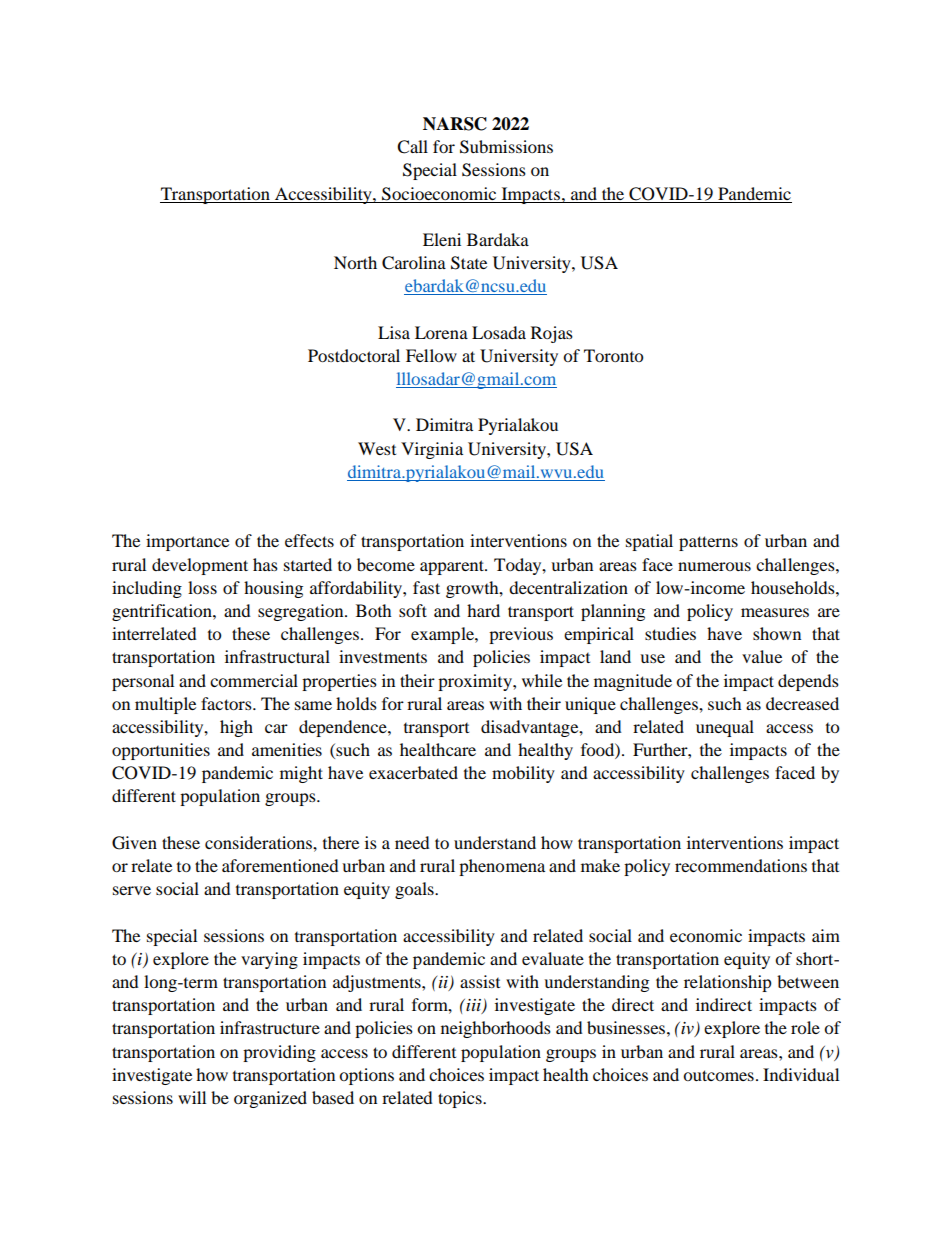 The width and height of the screenshot is (952, 1233). I want to click on hard, so click(483, 610).
